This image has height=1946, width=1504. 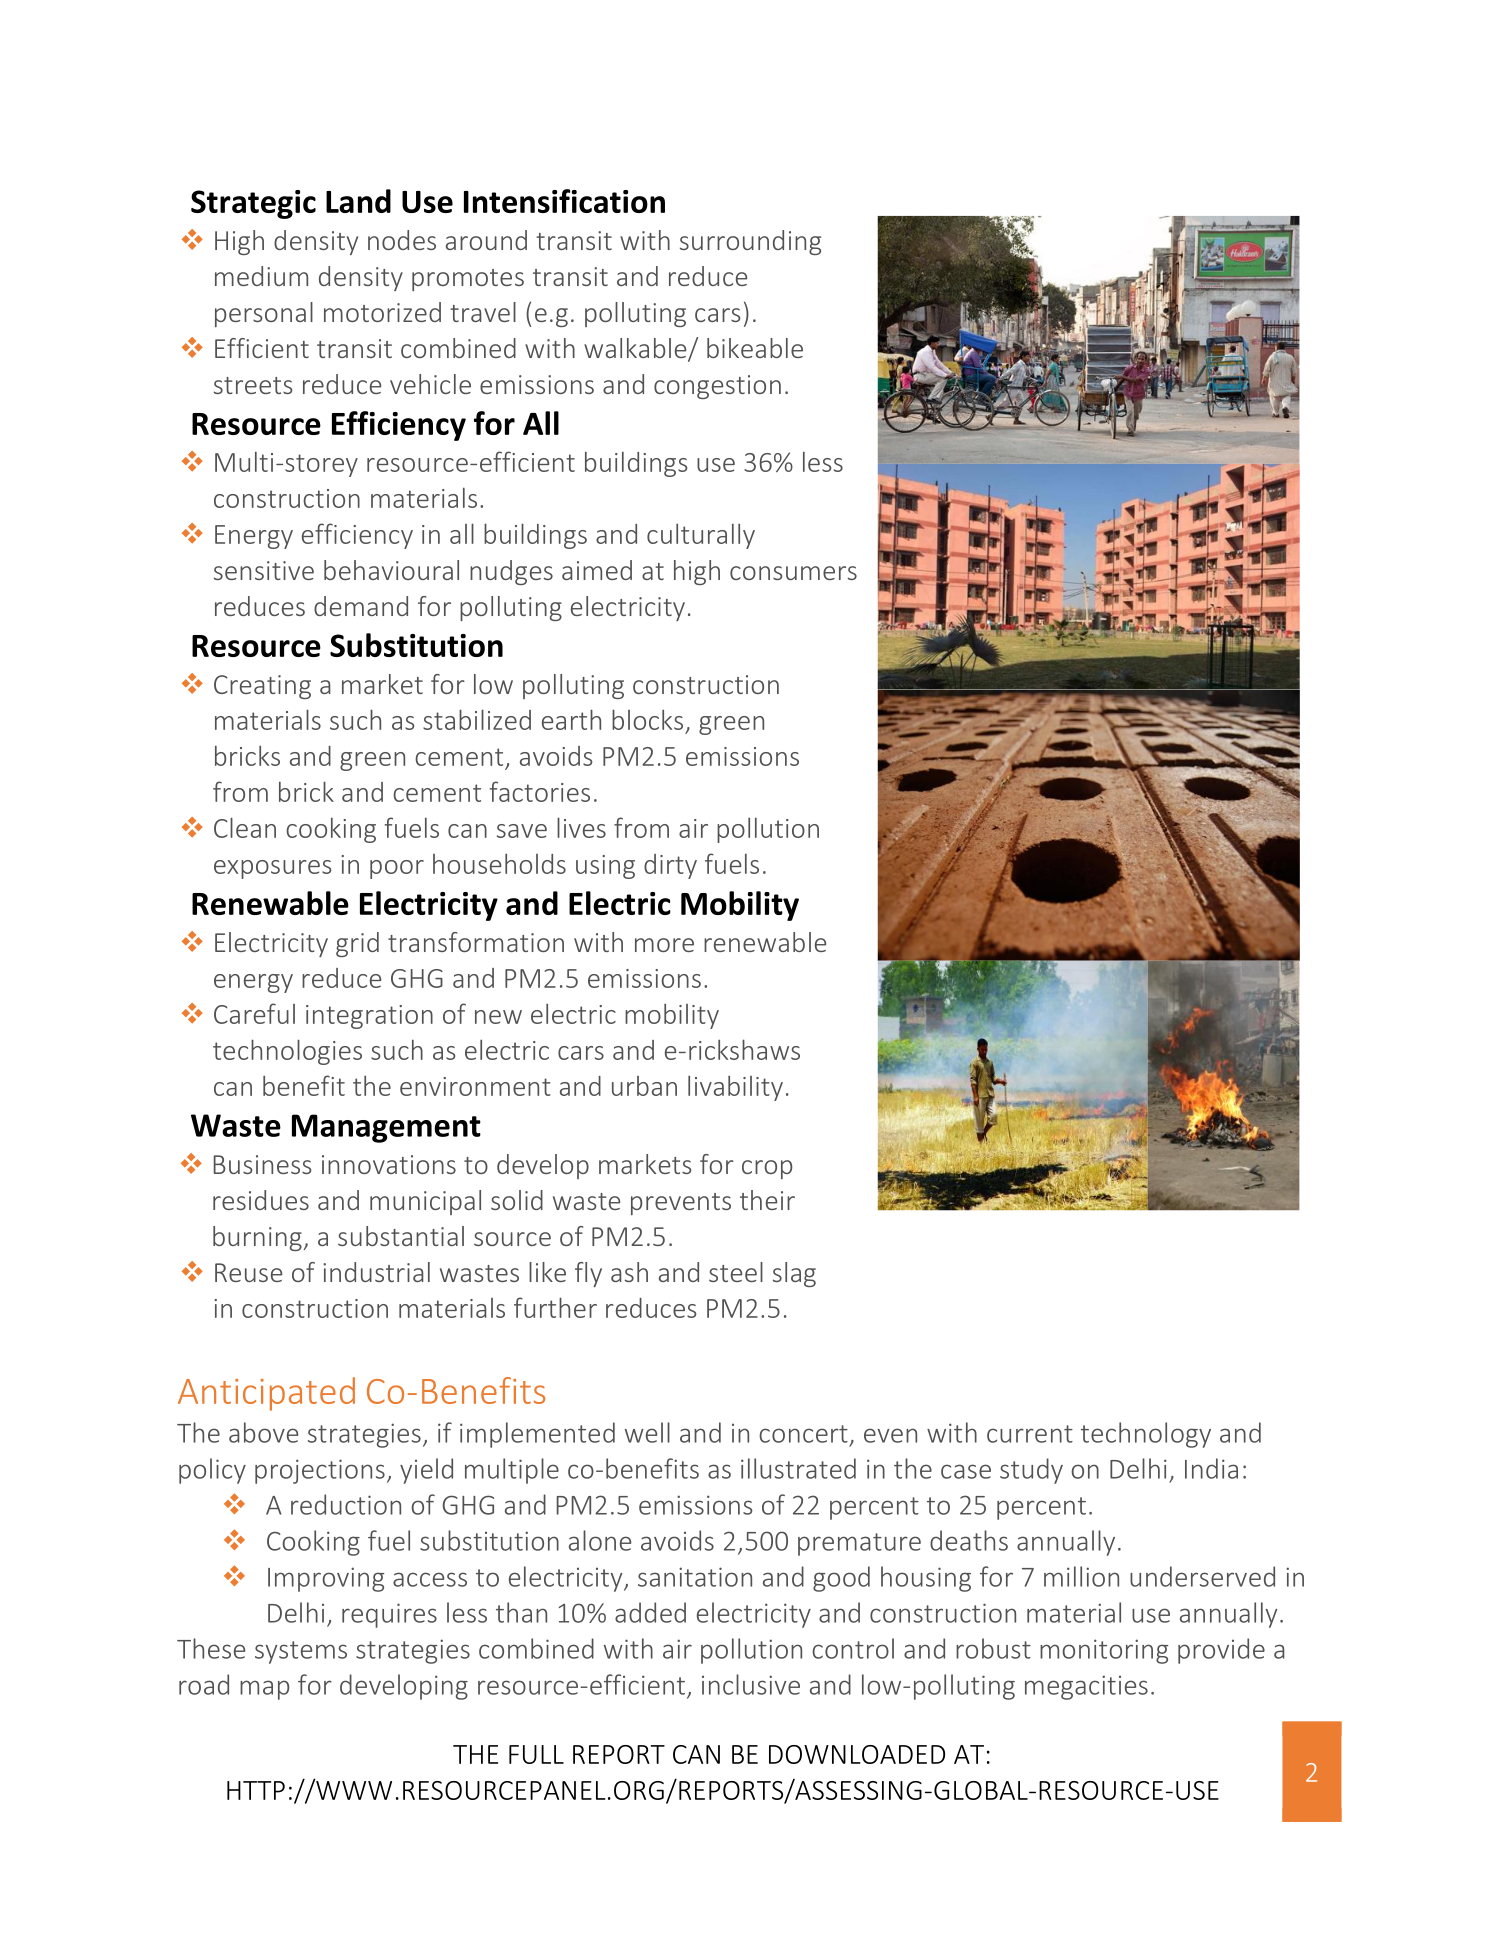 What do you see at coordinates (717, 387) in the image?
I see `congestion` at bounding box center [717, 387].
